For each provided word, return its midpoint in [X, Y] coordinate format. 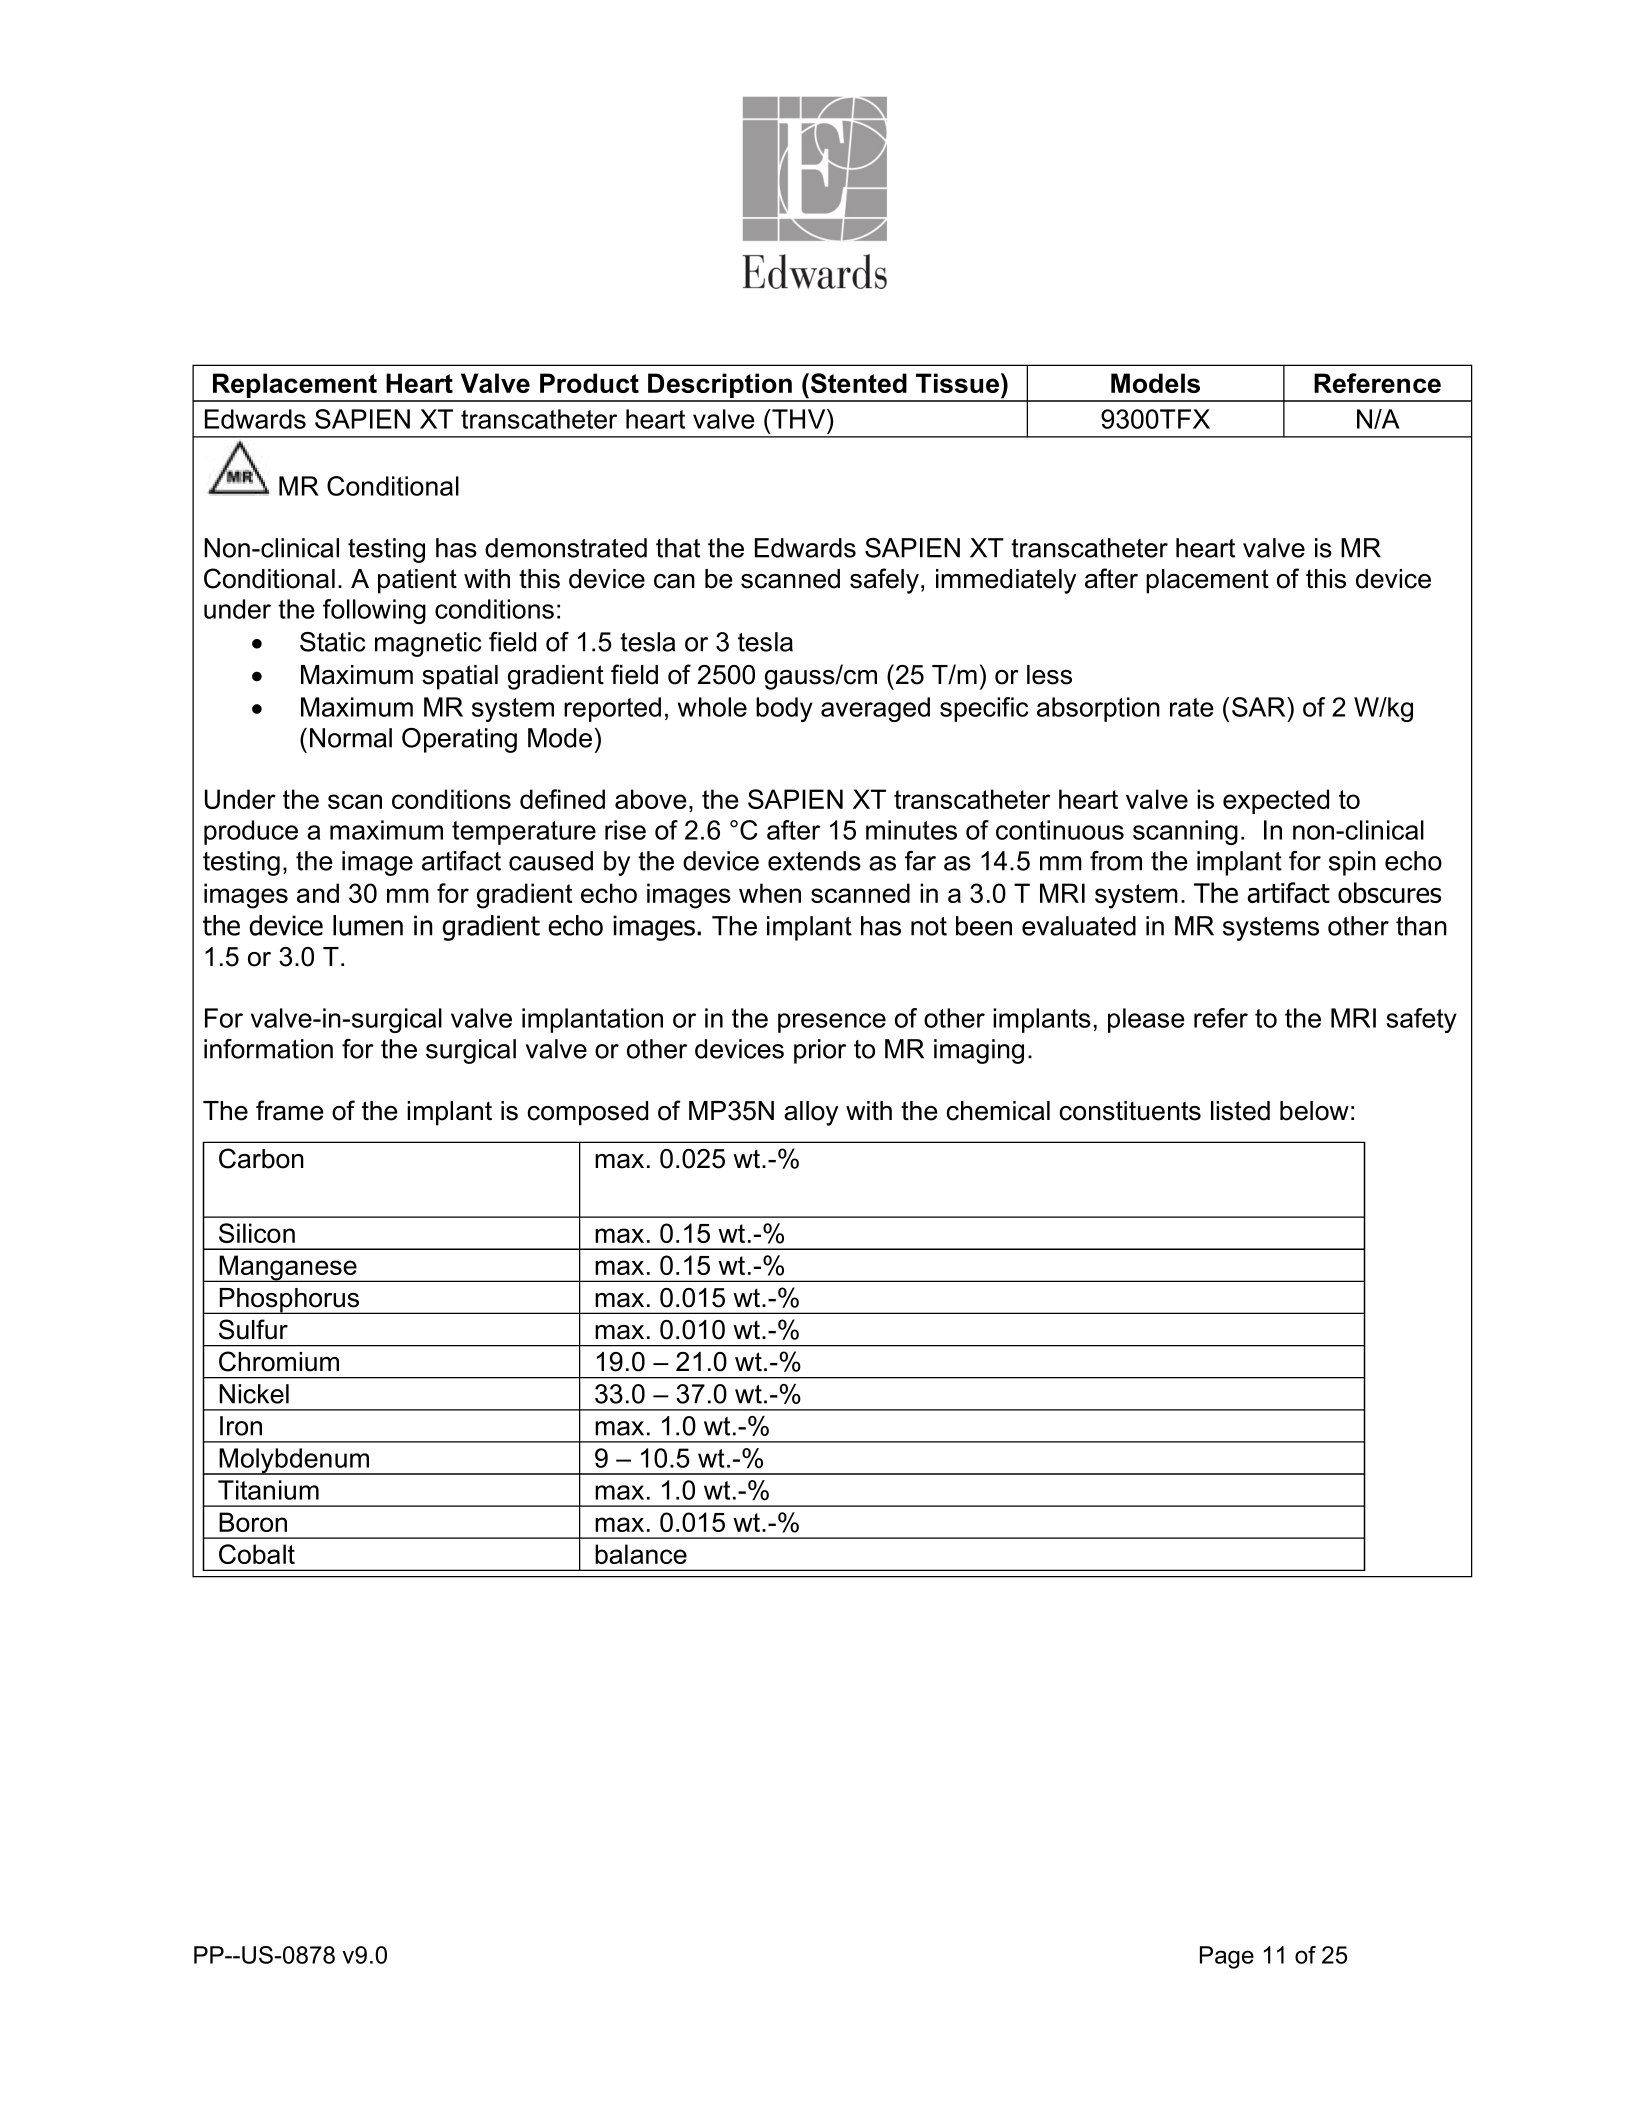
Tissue [959, 383]
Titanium [268, 1490]
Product [589, 383]
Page [1227, 1957]
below [1314, 1111]
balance [641, 1554]
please [1146, 1020]
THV [799, 419]
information [268, 1049]
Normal [351, 738]
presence [832, 1023]
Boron [253, 1522]
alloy [811, 1113]
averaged [875, 709]
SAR [1260, 707]
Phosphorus [290, 1301]
